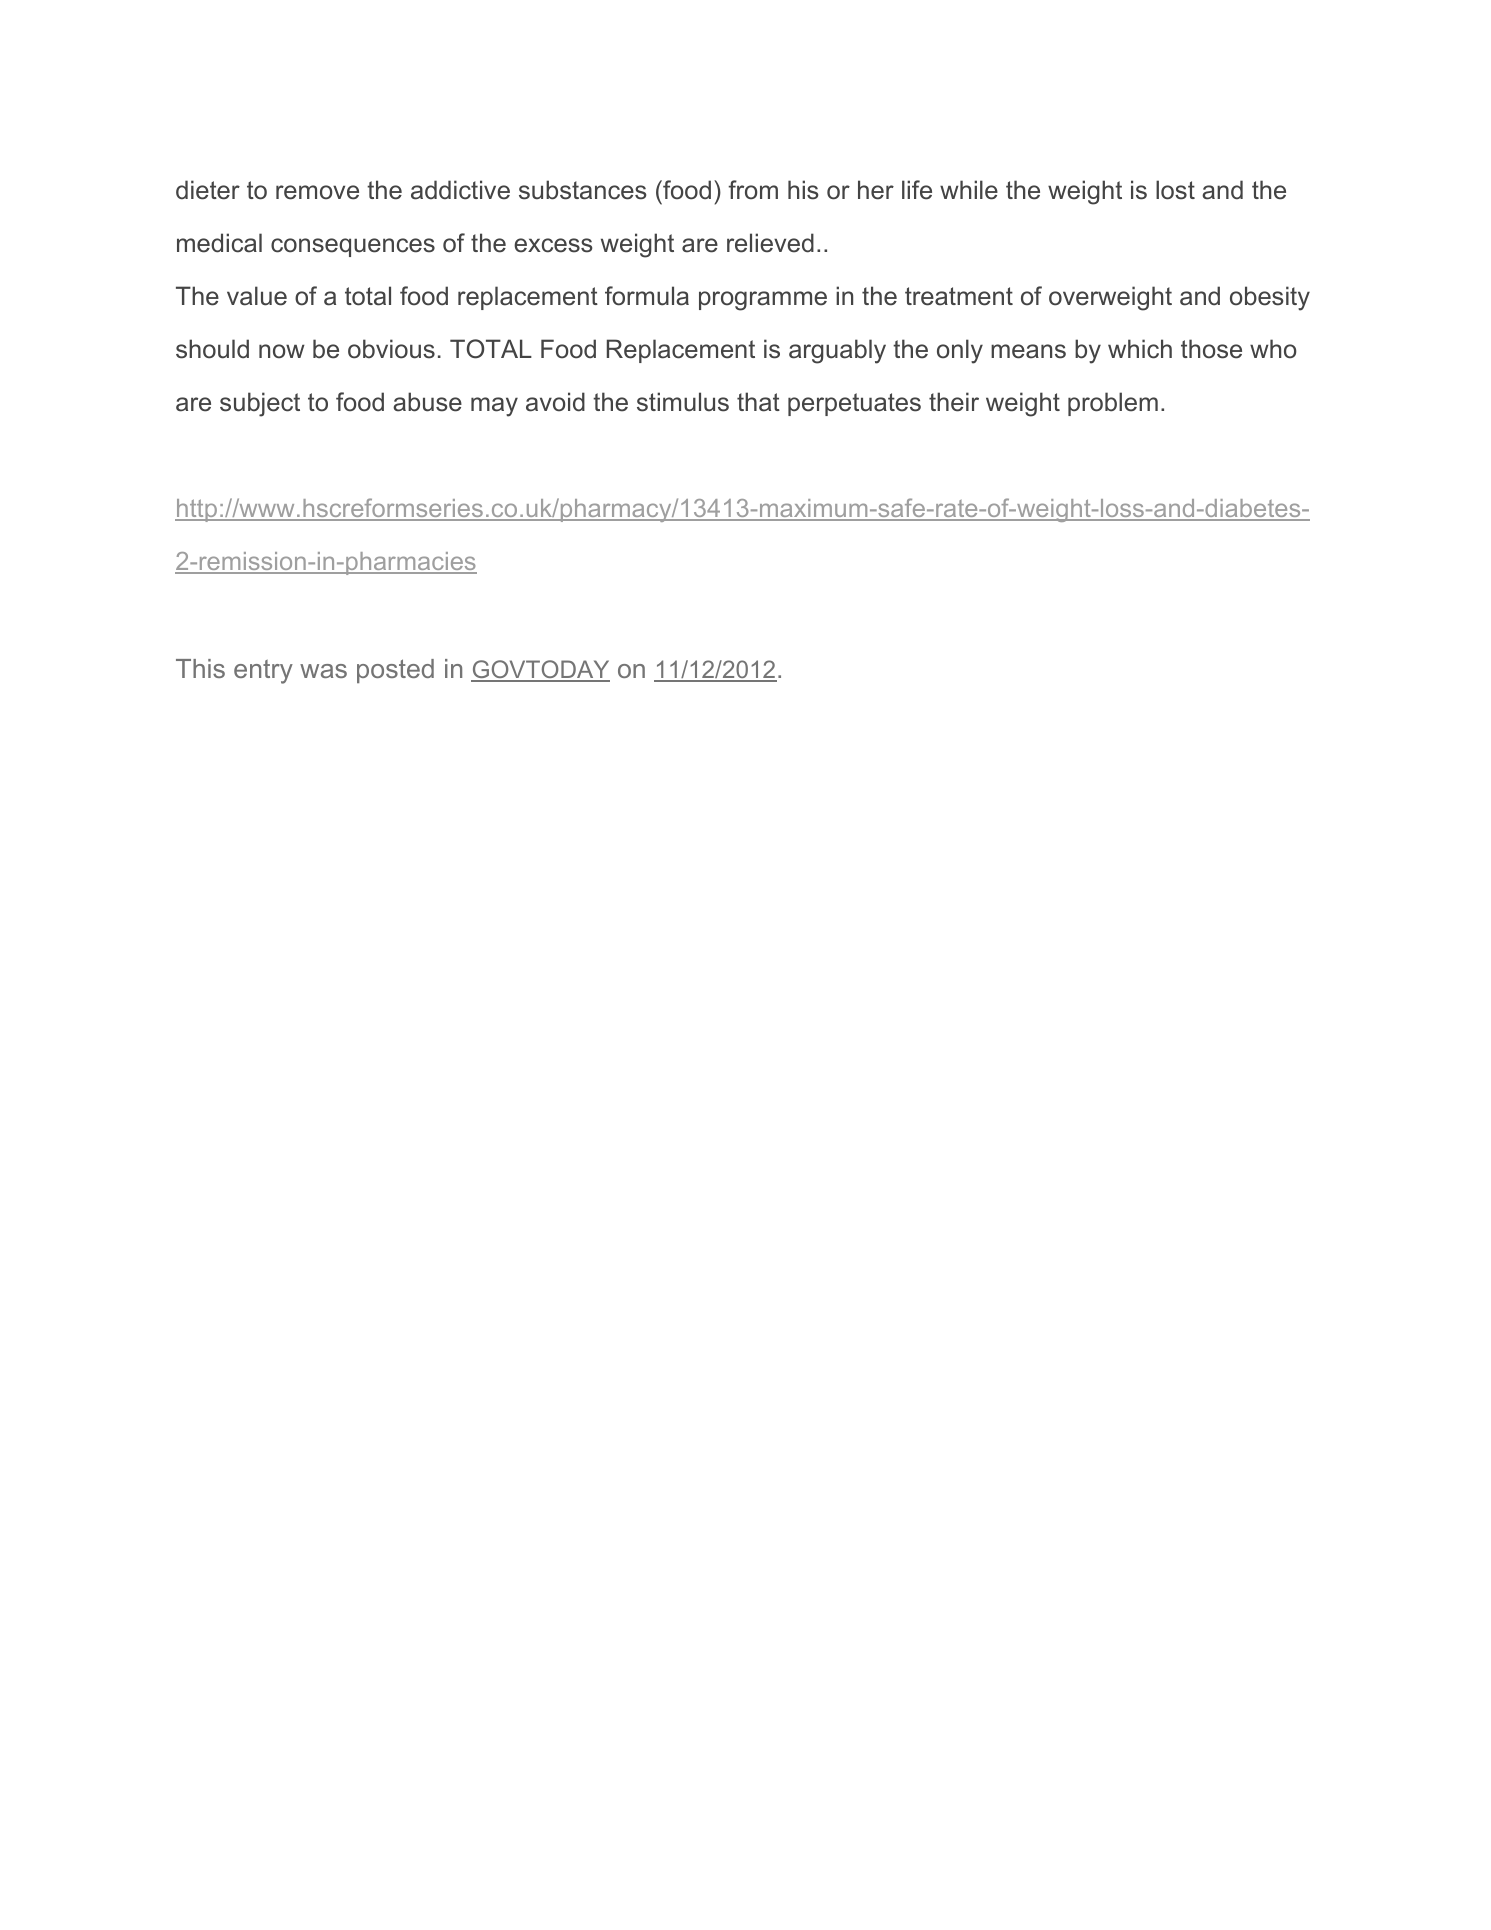 The height and width of the screenshot is (1930, 1491). I want to click on subject, so click(260, 404).
